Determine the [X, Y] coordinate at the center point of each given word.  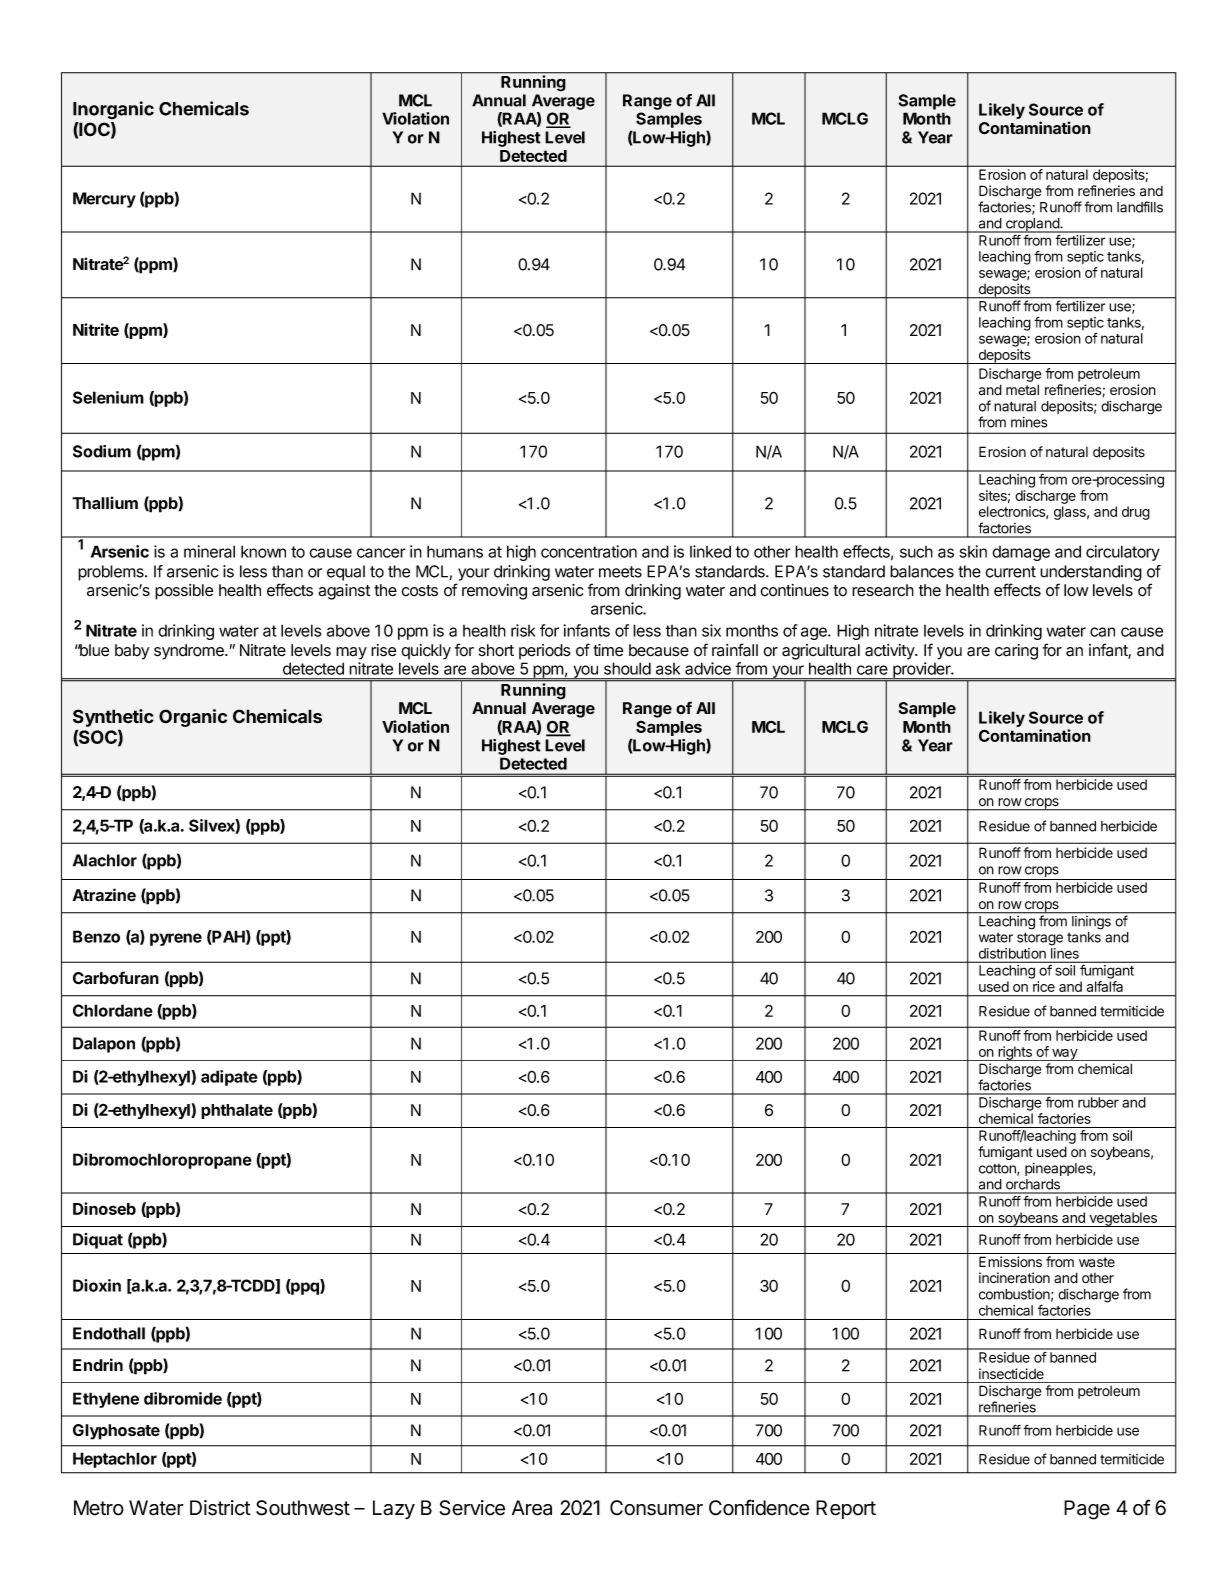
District [220, 1508]
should [627, 668]
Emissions [1010, 1262]
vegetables [1123, 1219]
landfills [1140, 207]
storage [1040, 939]
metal [1022, 389]
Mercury [104, 200]
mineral [209, 551]
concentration [589, 551]
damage [1021, 553]
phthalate [237, 1111]
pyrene [176, 939]
